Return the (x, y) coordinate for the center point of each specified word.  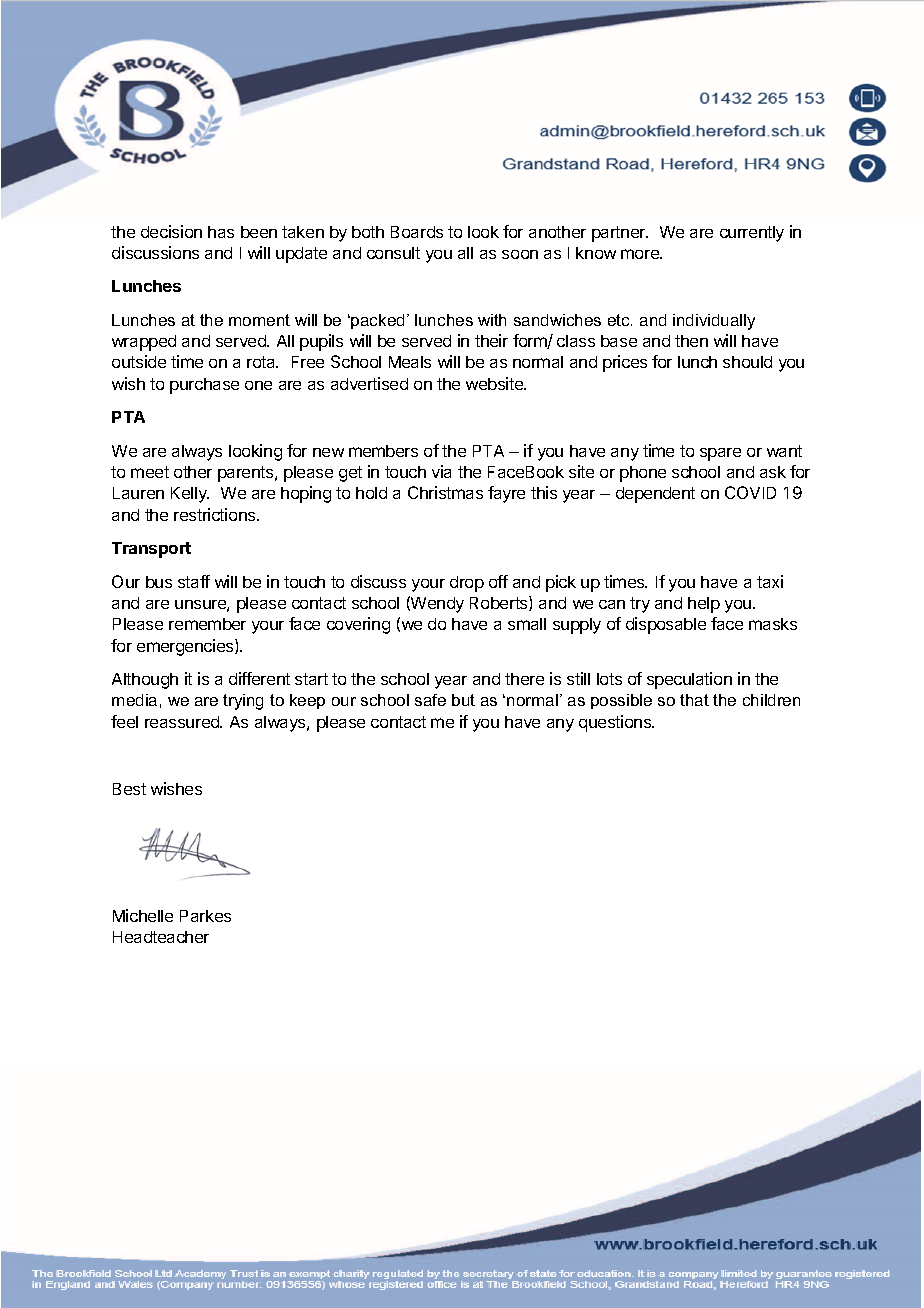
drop (467, 584)
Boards (417, 232)
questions (616, 723)
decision (171, 231)
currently (752, 234)
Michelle (143, 915)
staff (194, 581)
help (704, 605)
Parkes (205, 916)
